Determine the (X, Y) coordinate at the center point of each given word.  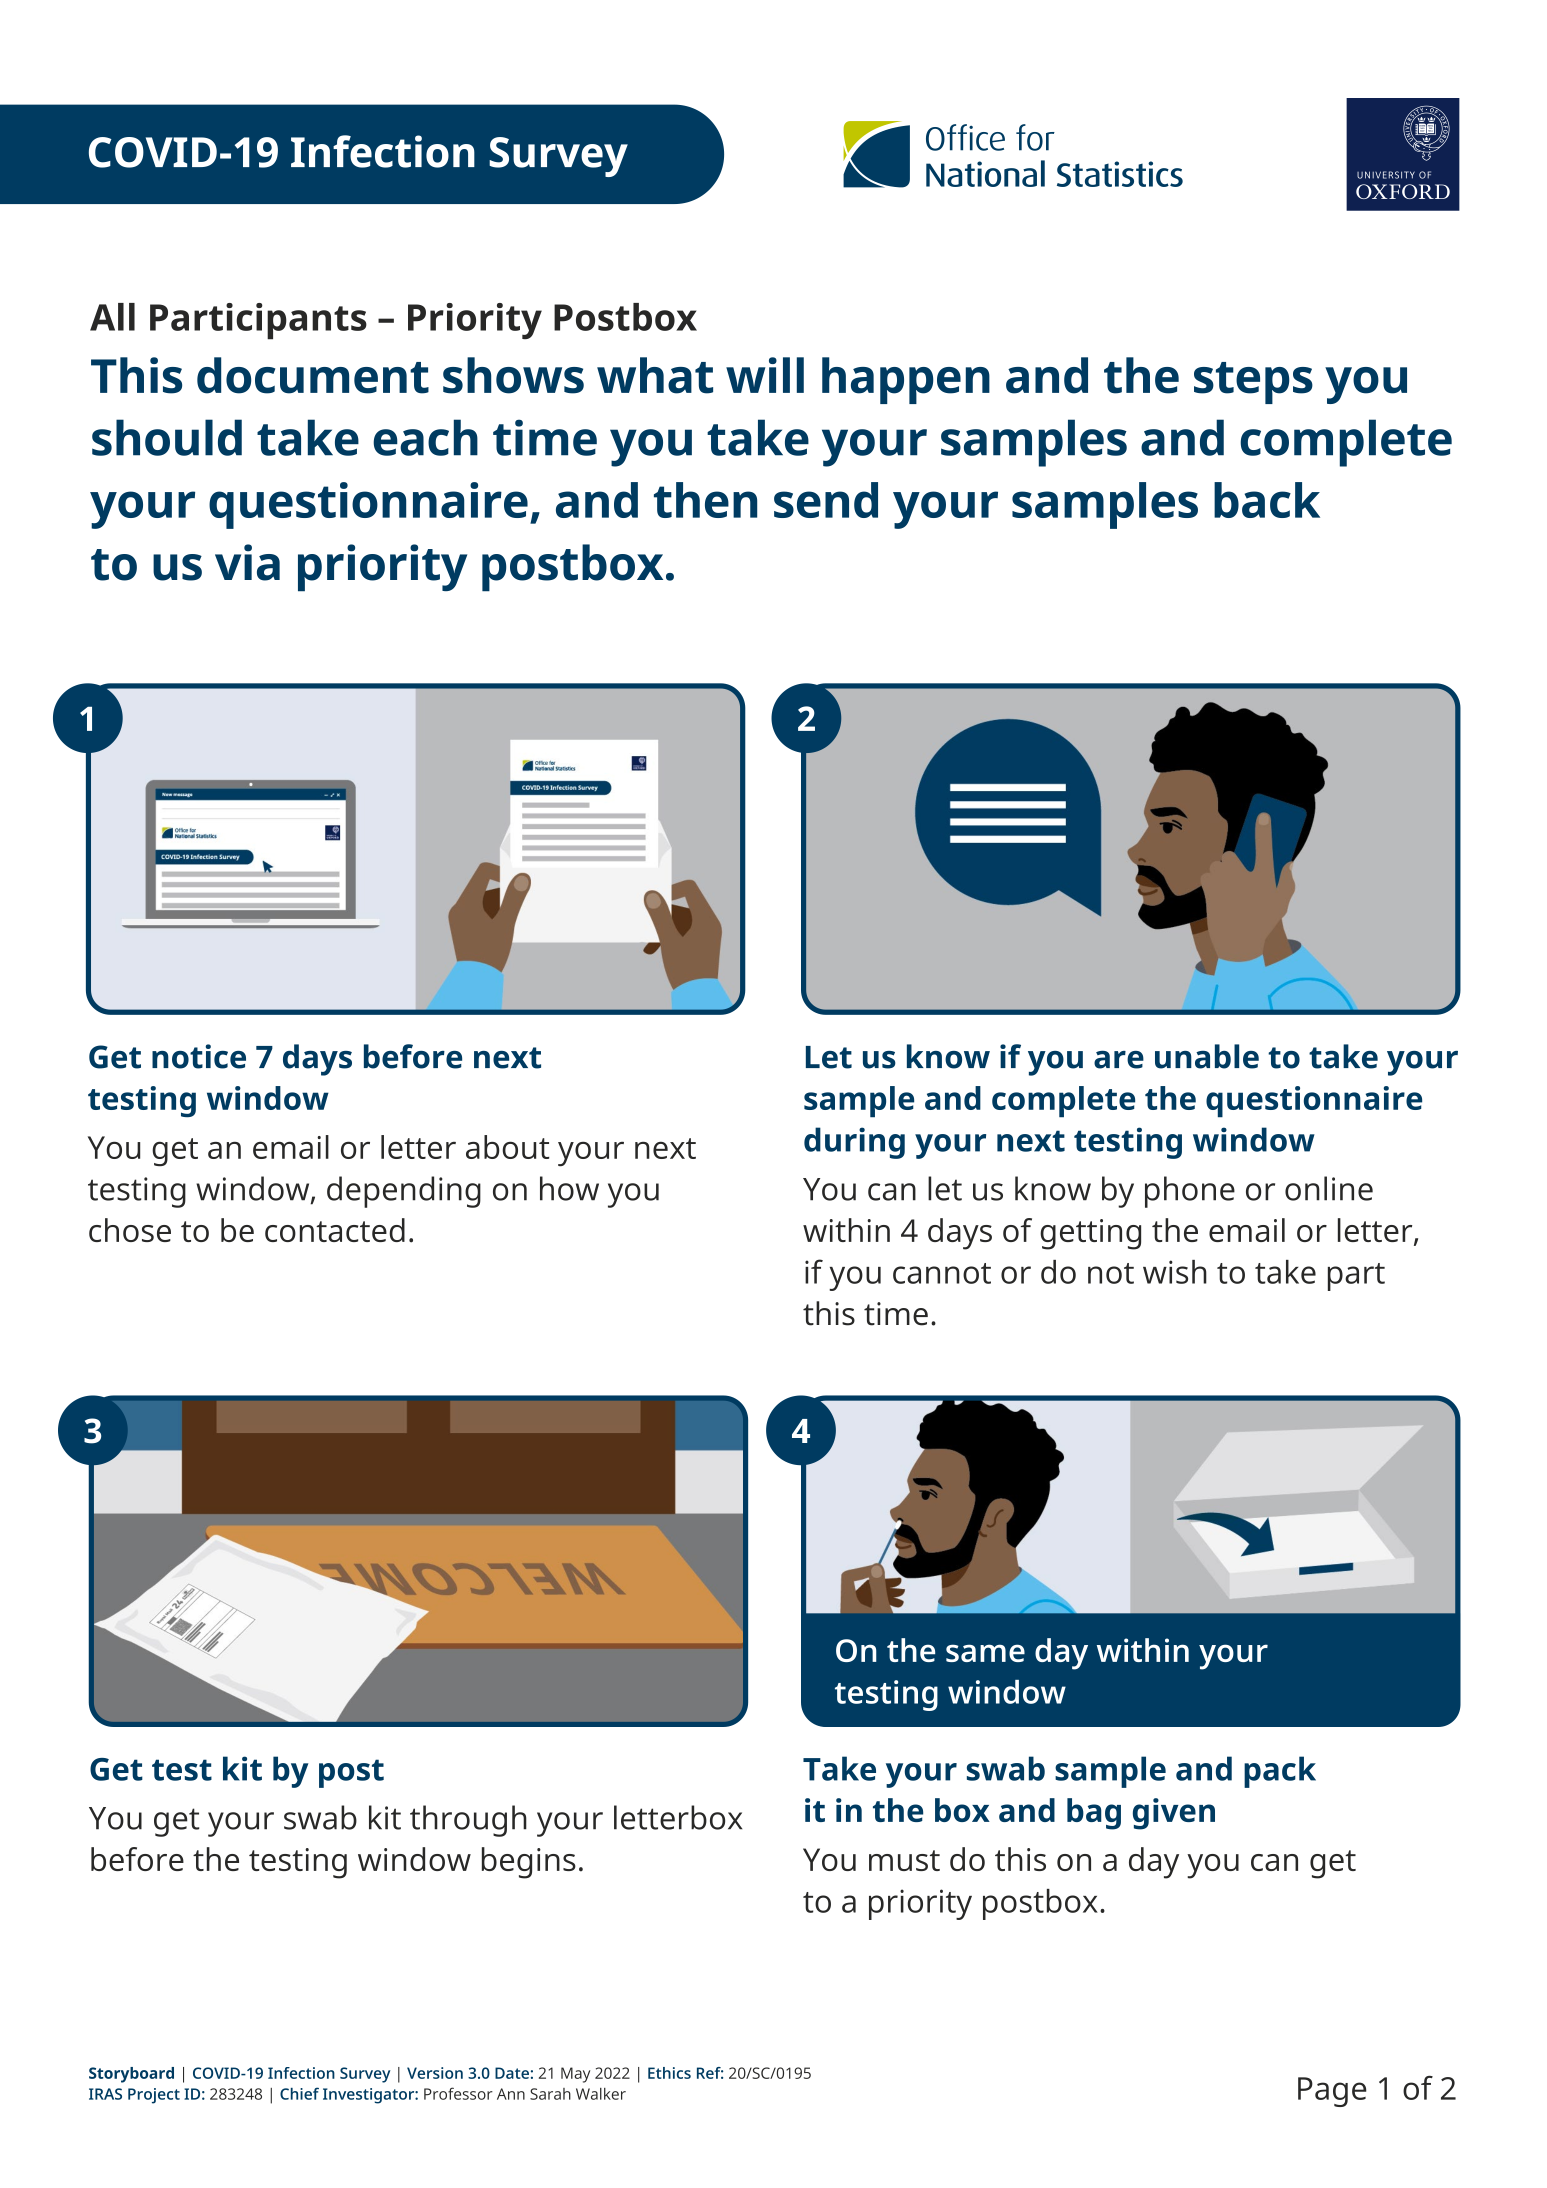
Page (1332, 2092)
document (313, 375)
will (765, 375)
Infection (301, 2073)
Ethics (669, 2073)
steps (1253, 383)
